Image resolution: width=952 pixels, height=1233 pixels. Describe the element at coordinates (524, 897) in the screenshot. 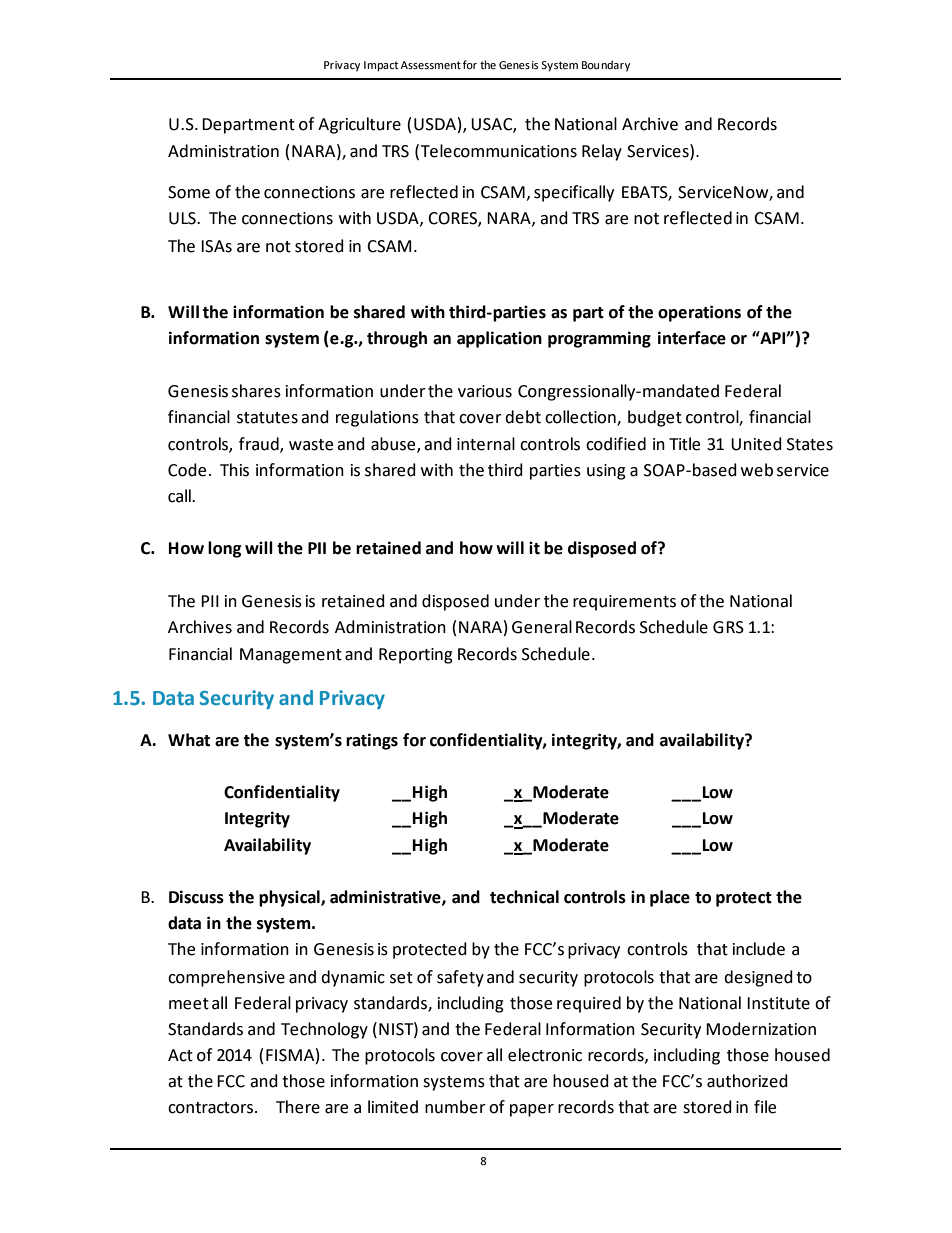

I see `technical` at that location.
